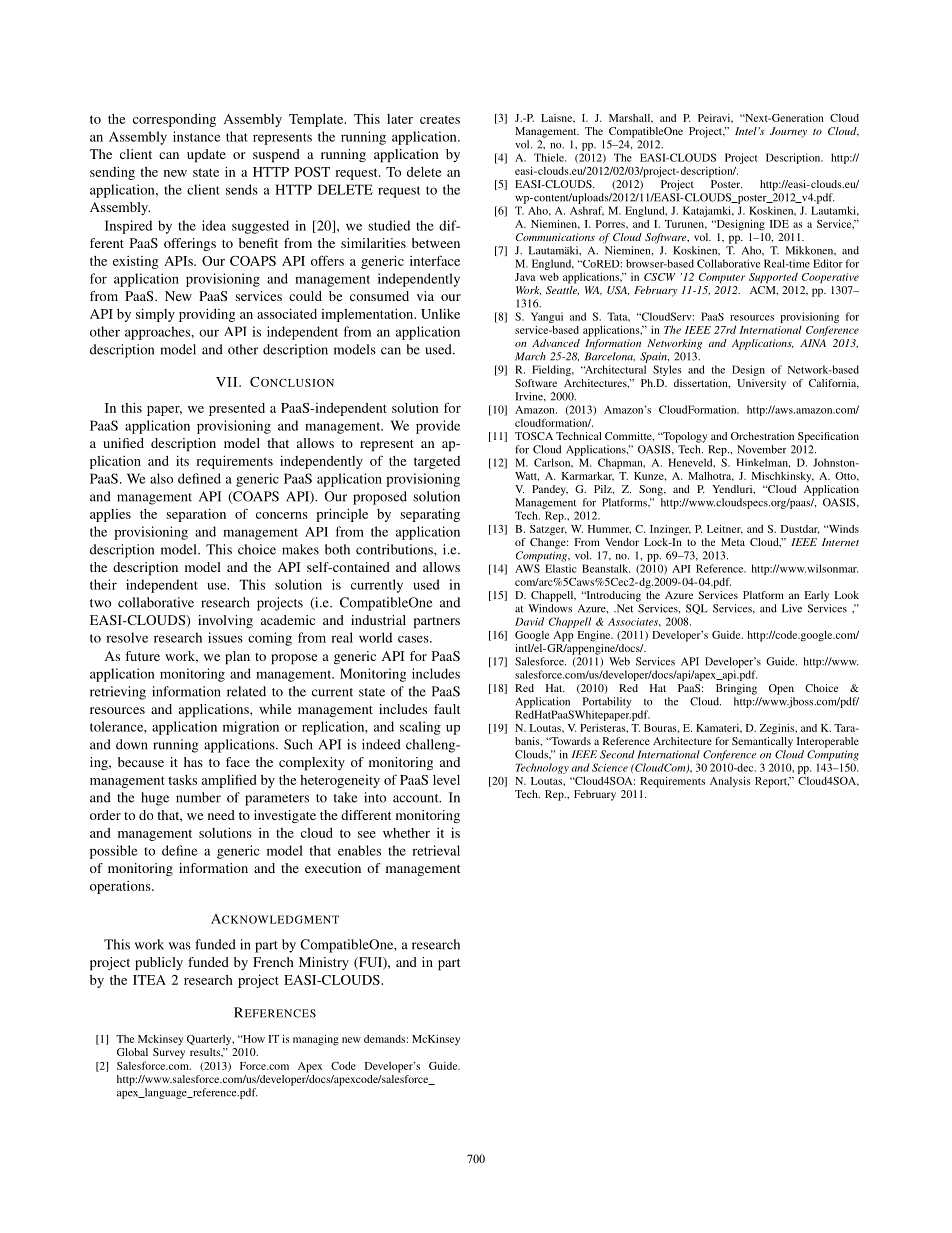 The width and height of the screenshot is (952, 1233). Describe the element at coordinates (440, 119) in the screenshot. I see `creates` at that location.
